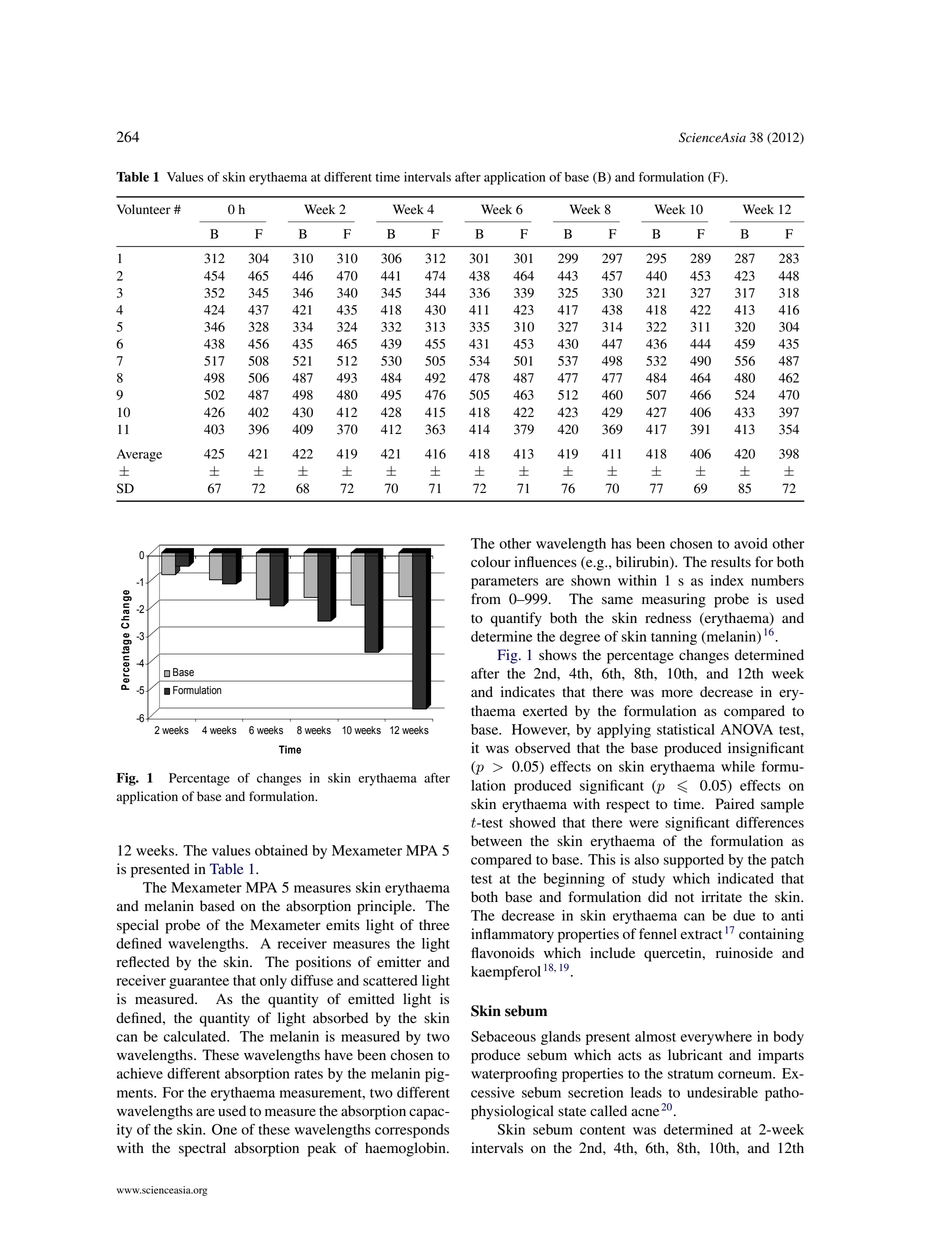 Image resolution: width=952 pixels, height=1233 pixels. What do you see at coordinates (224, 1129) in the screenshot?
I see `One` at bounding box center [224, 1129].
